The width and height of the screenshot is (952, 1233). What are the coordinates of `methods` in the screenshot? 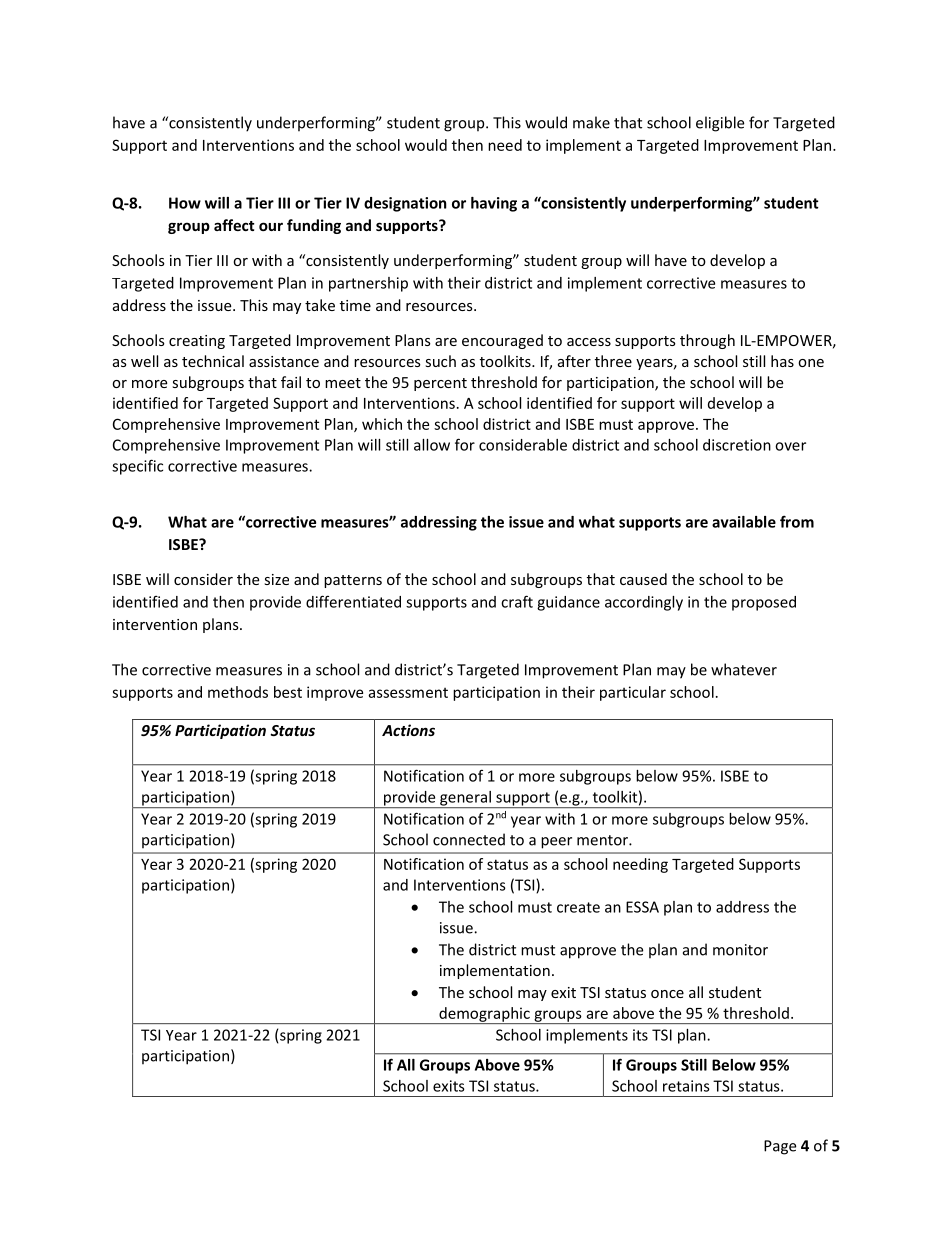 It's located at (238, 692).
